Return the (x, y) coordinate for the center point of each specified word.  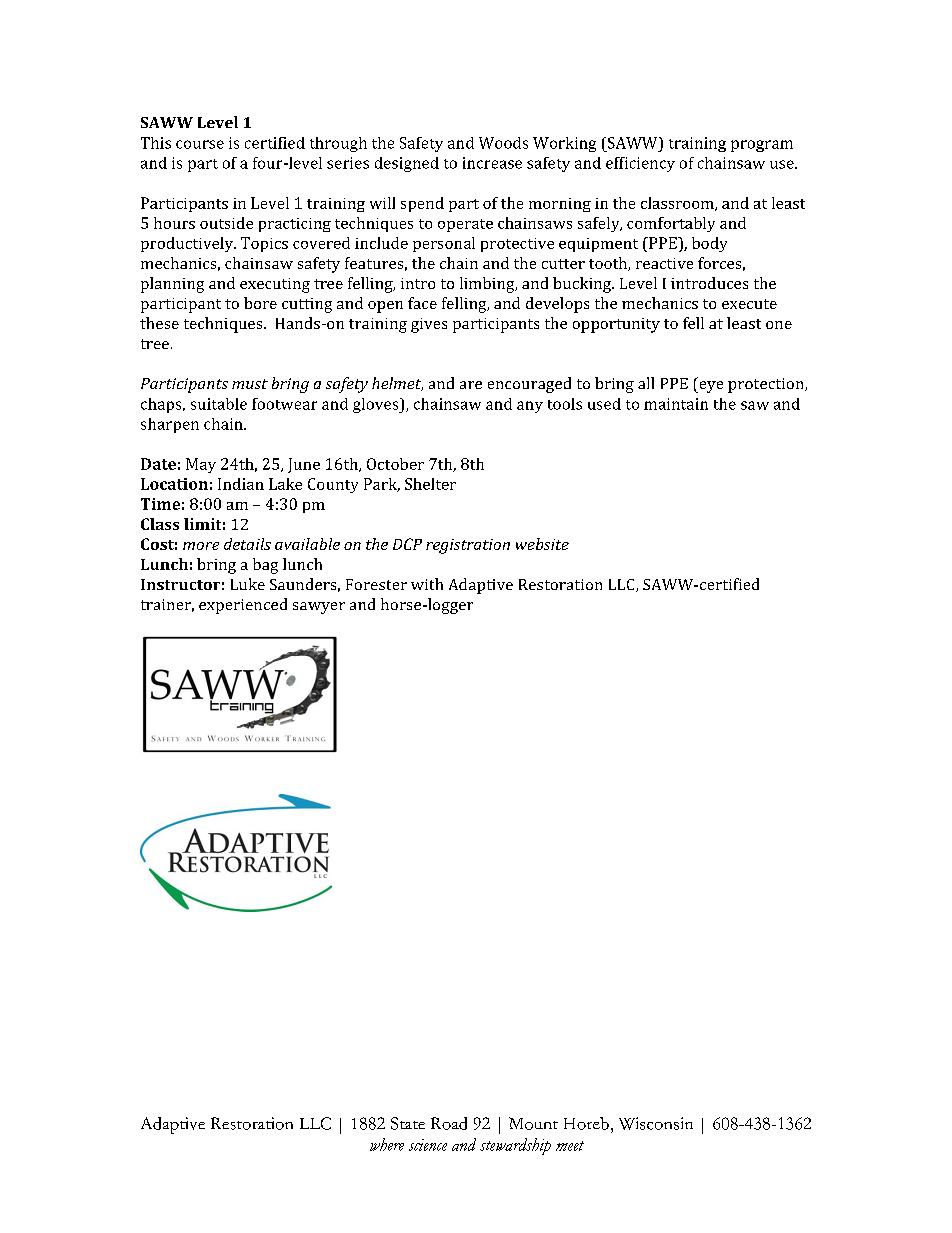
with (427, 584)
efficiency (640, 164)
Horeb (586, 1123)
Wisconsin (656, 1123)
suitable (219, 404)
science (428, 1145)
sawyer (319, 608)
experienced (243, 606)
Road (449, 1123)
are (471, 385)
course (200, 144)
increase (492, 163)
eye (710, 387)
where (387, 1144)
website (542, 544)
